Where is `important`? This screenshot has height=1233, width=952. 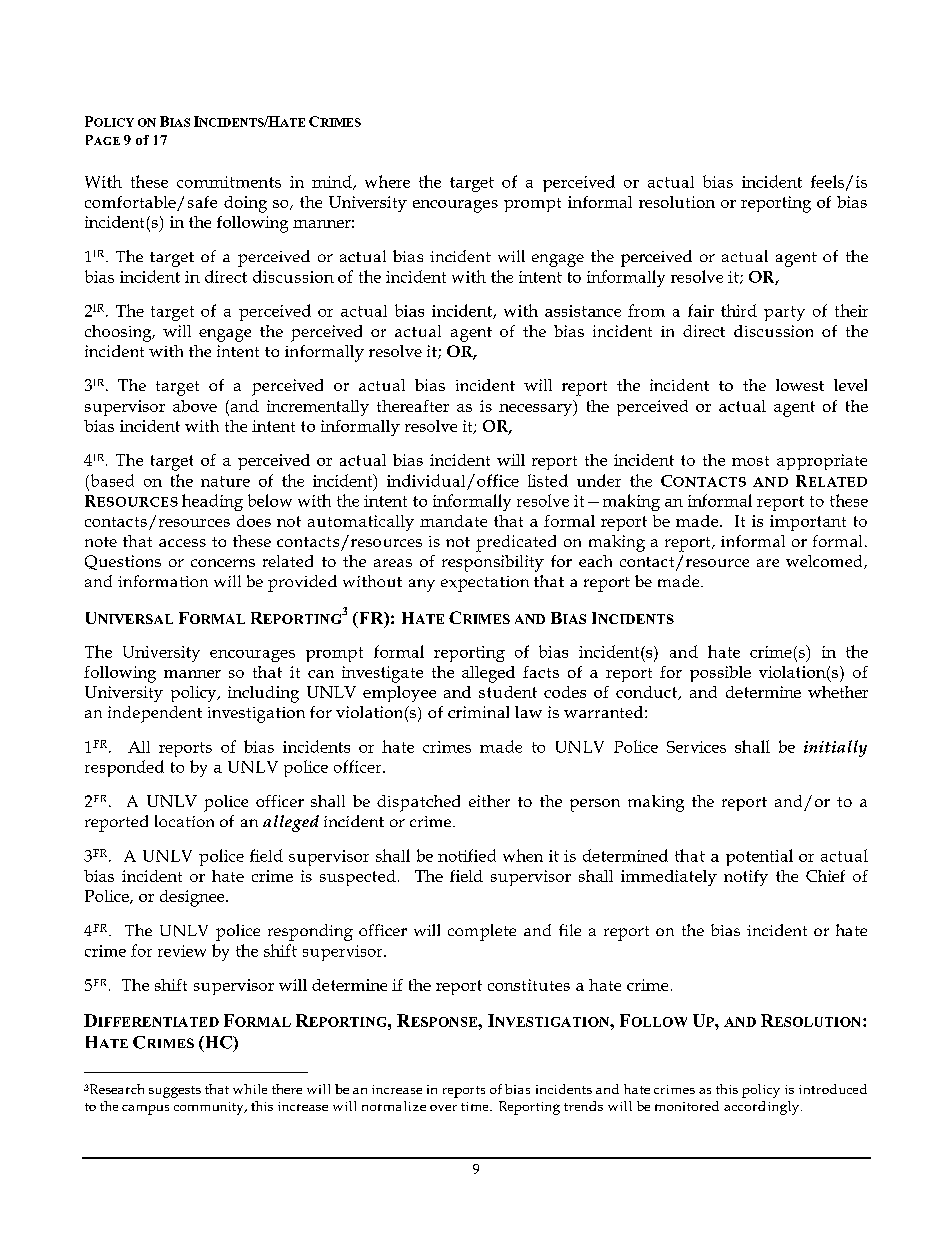 important is located at coordinates (808, 523).
